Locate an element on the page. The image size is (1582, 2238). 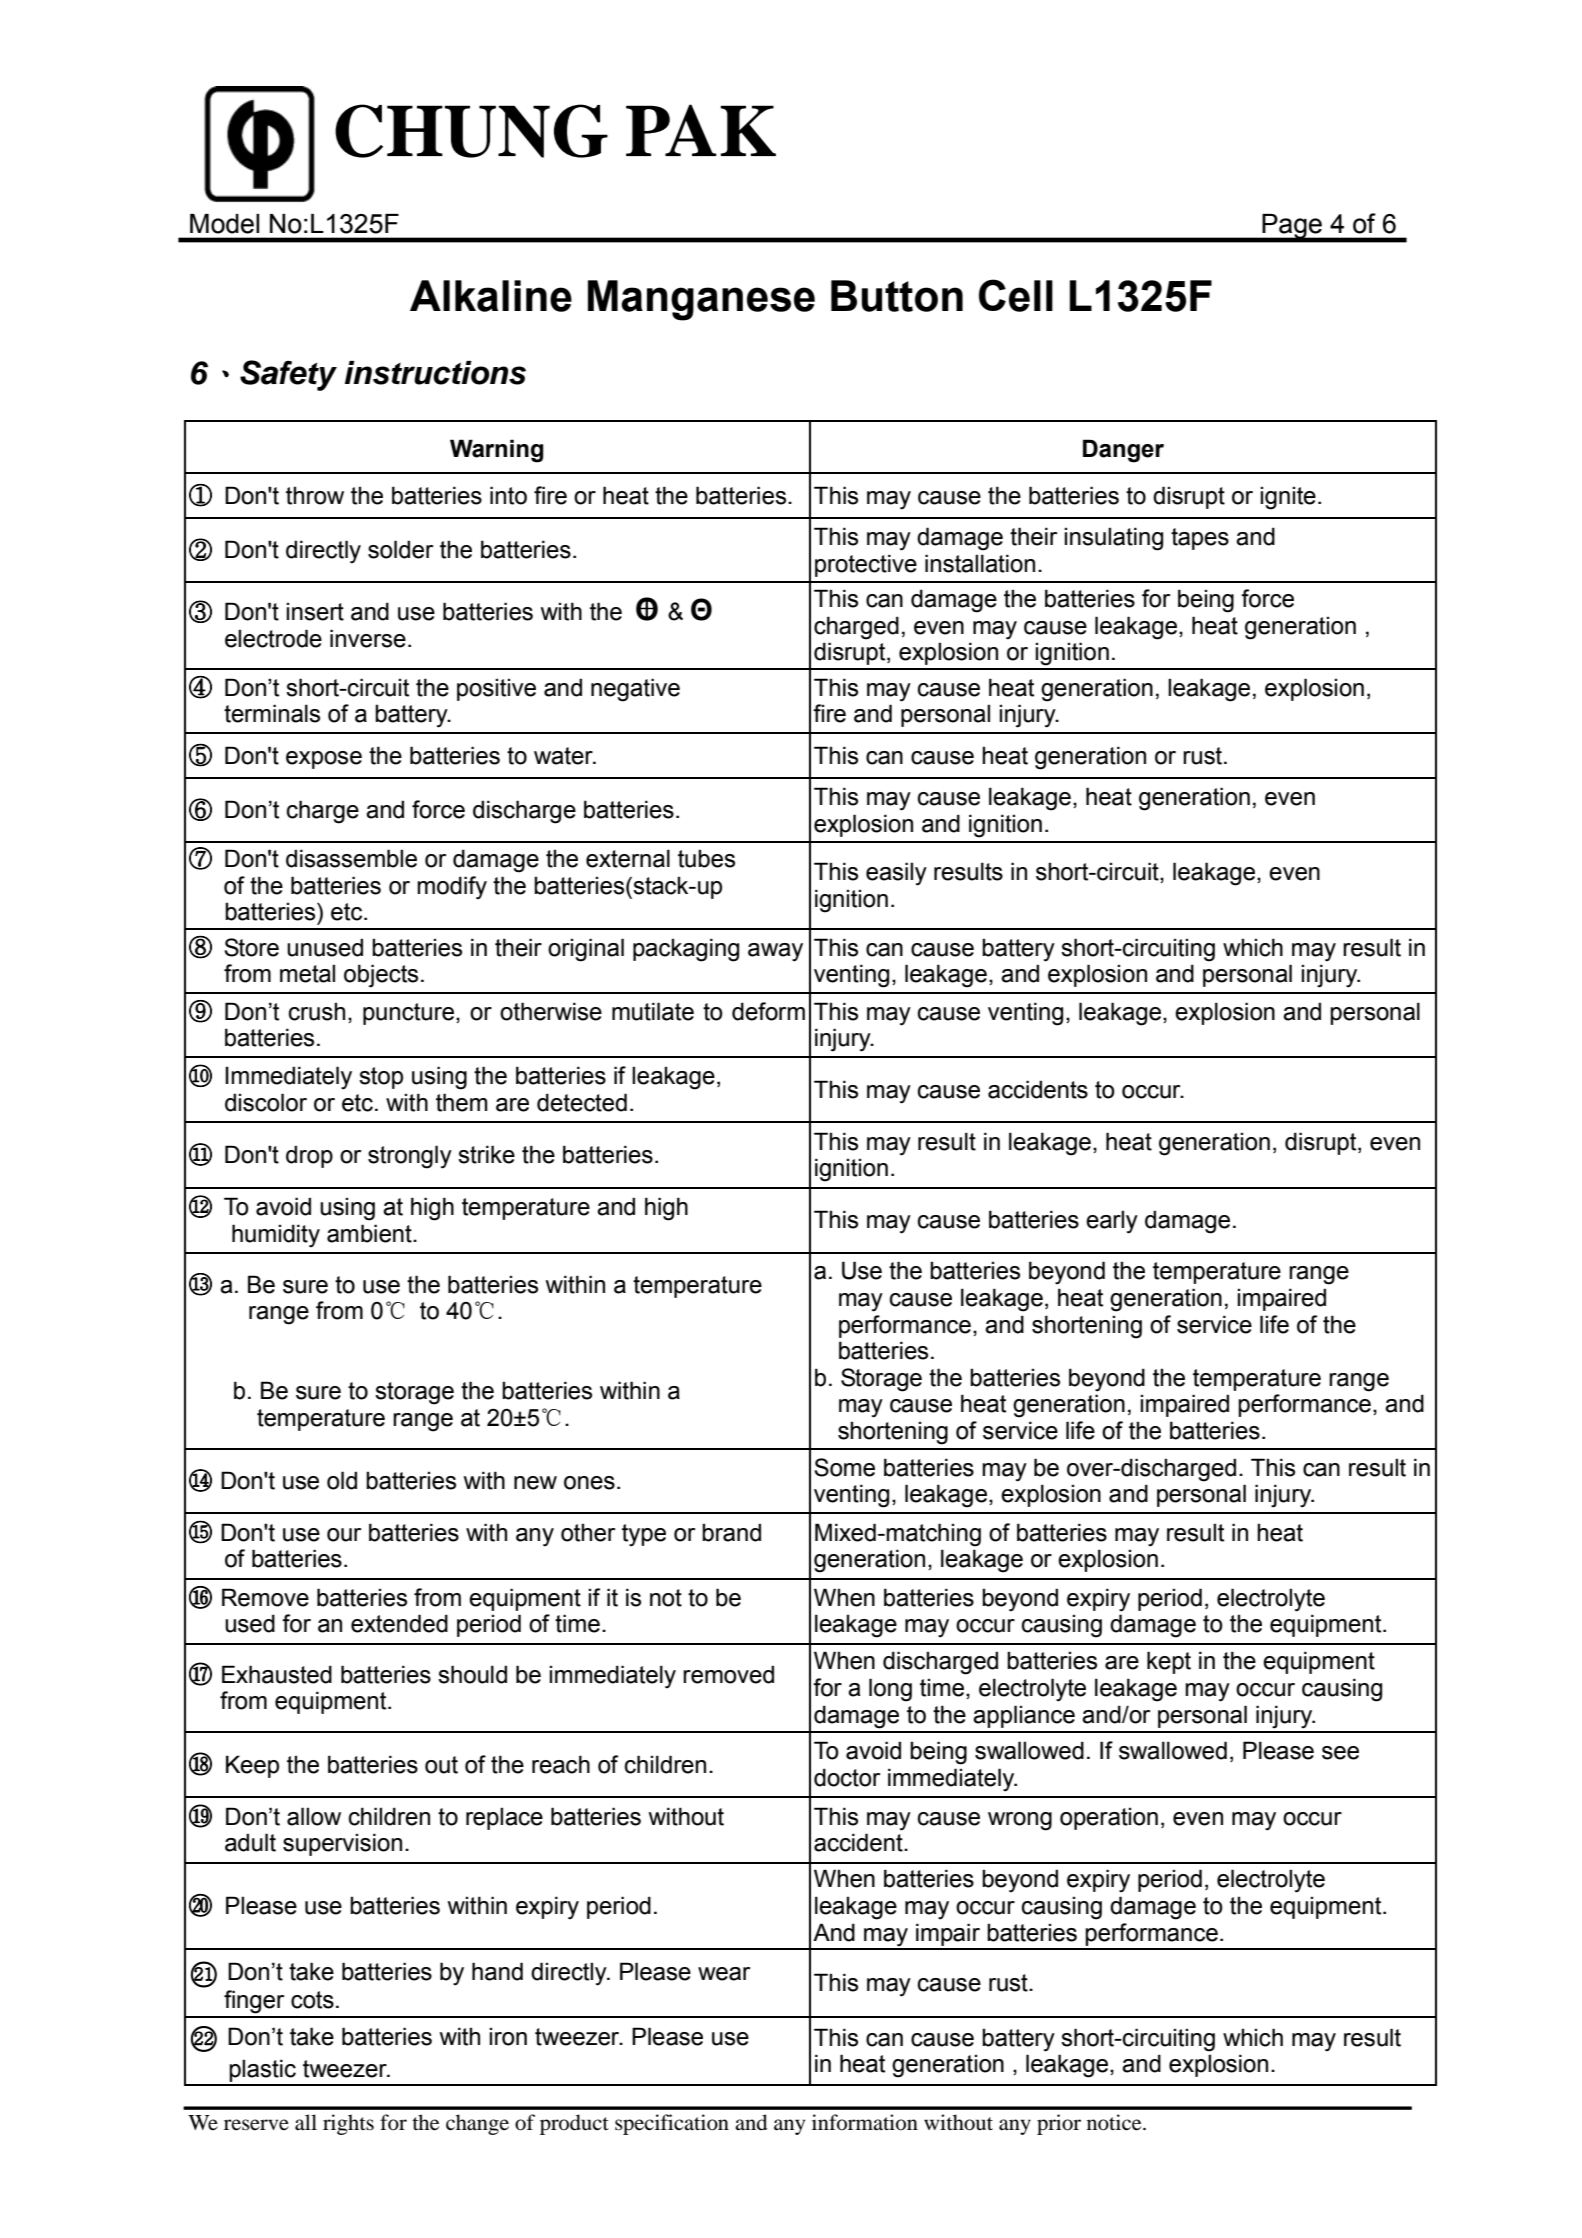
our is located at coordinates (344, 1535).
